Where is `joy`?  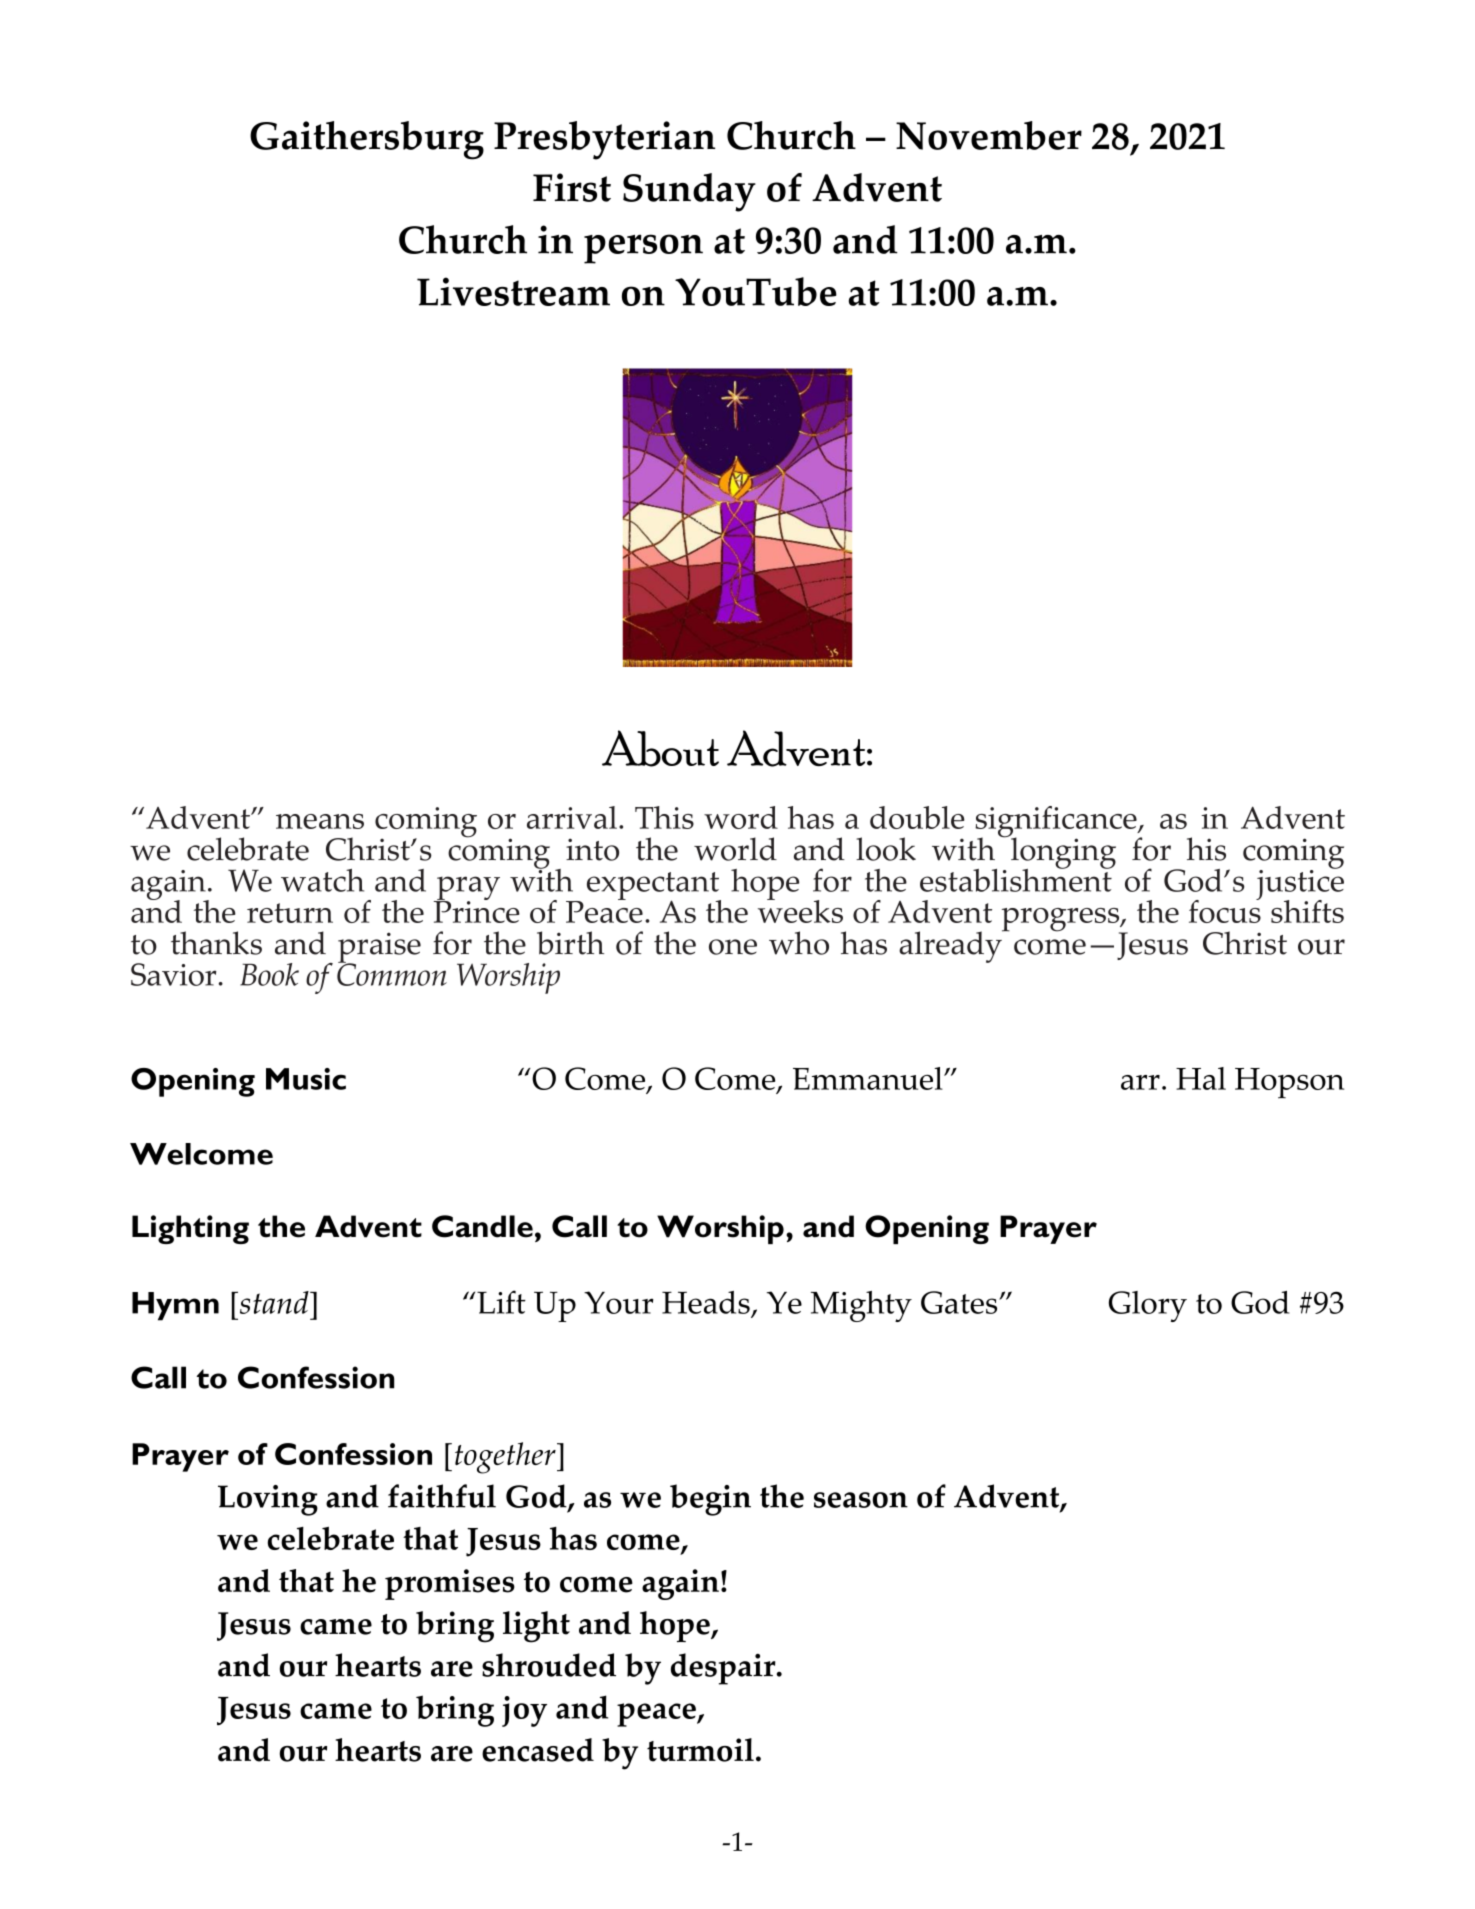
joy is located at coordinates (524, 1711).
